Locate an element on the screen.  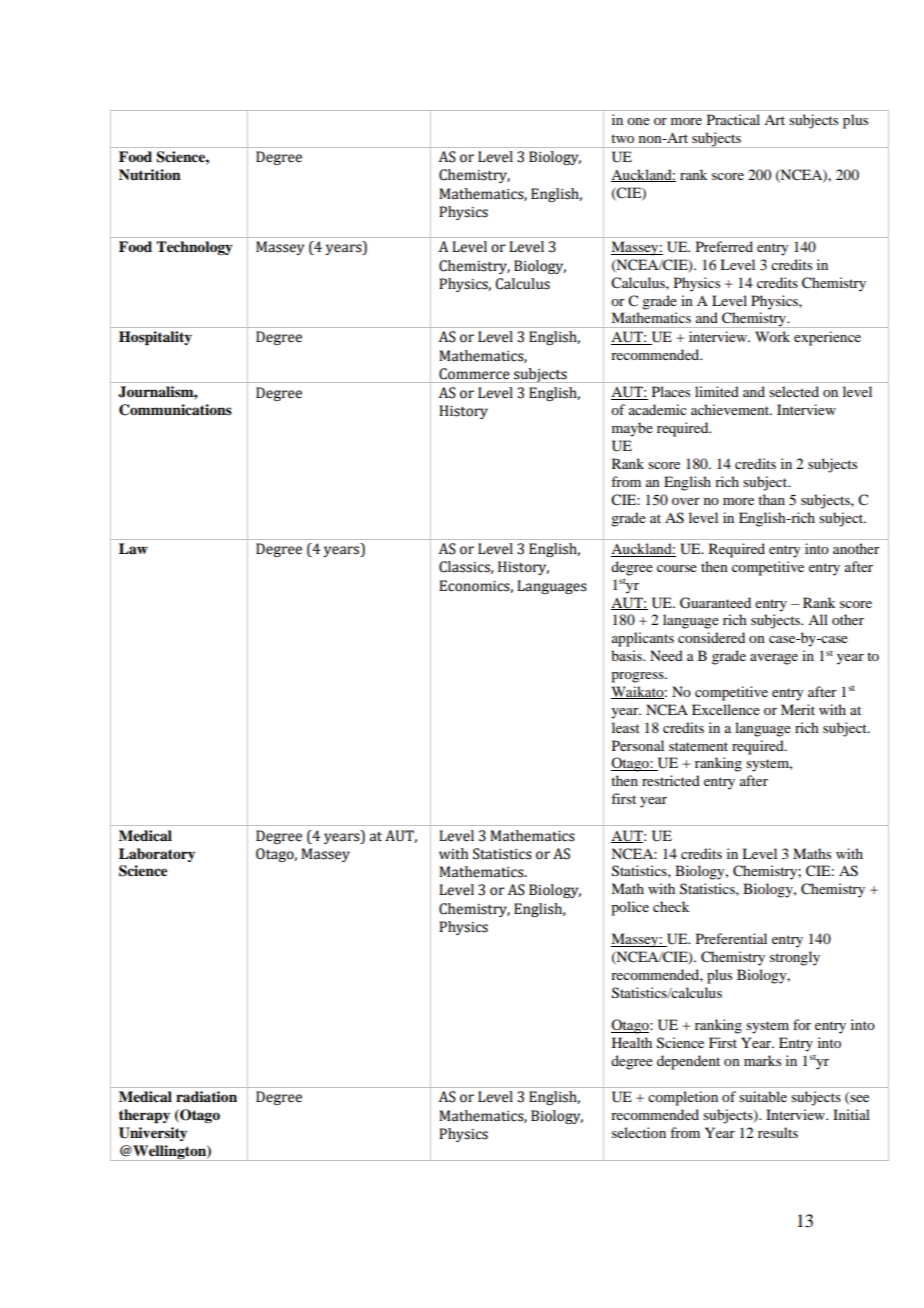
Communications is located at coordinates (175, 410).
